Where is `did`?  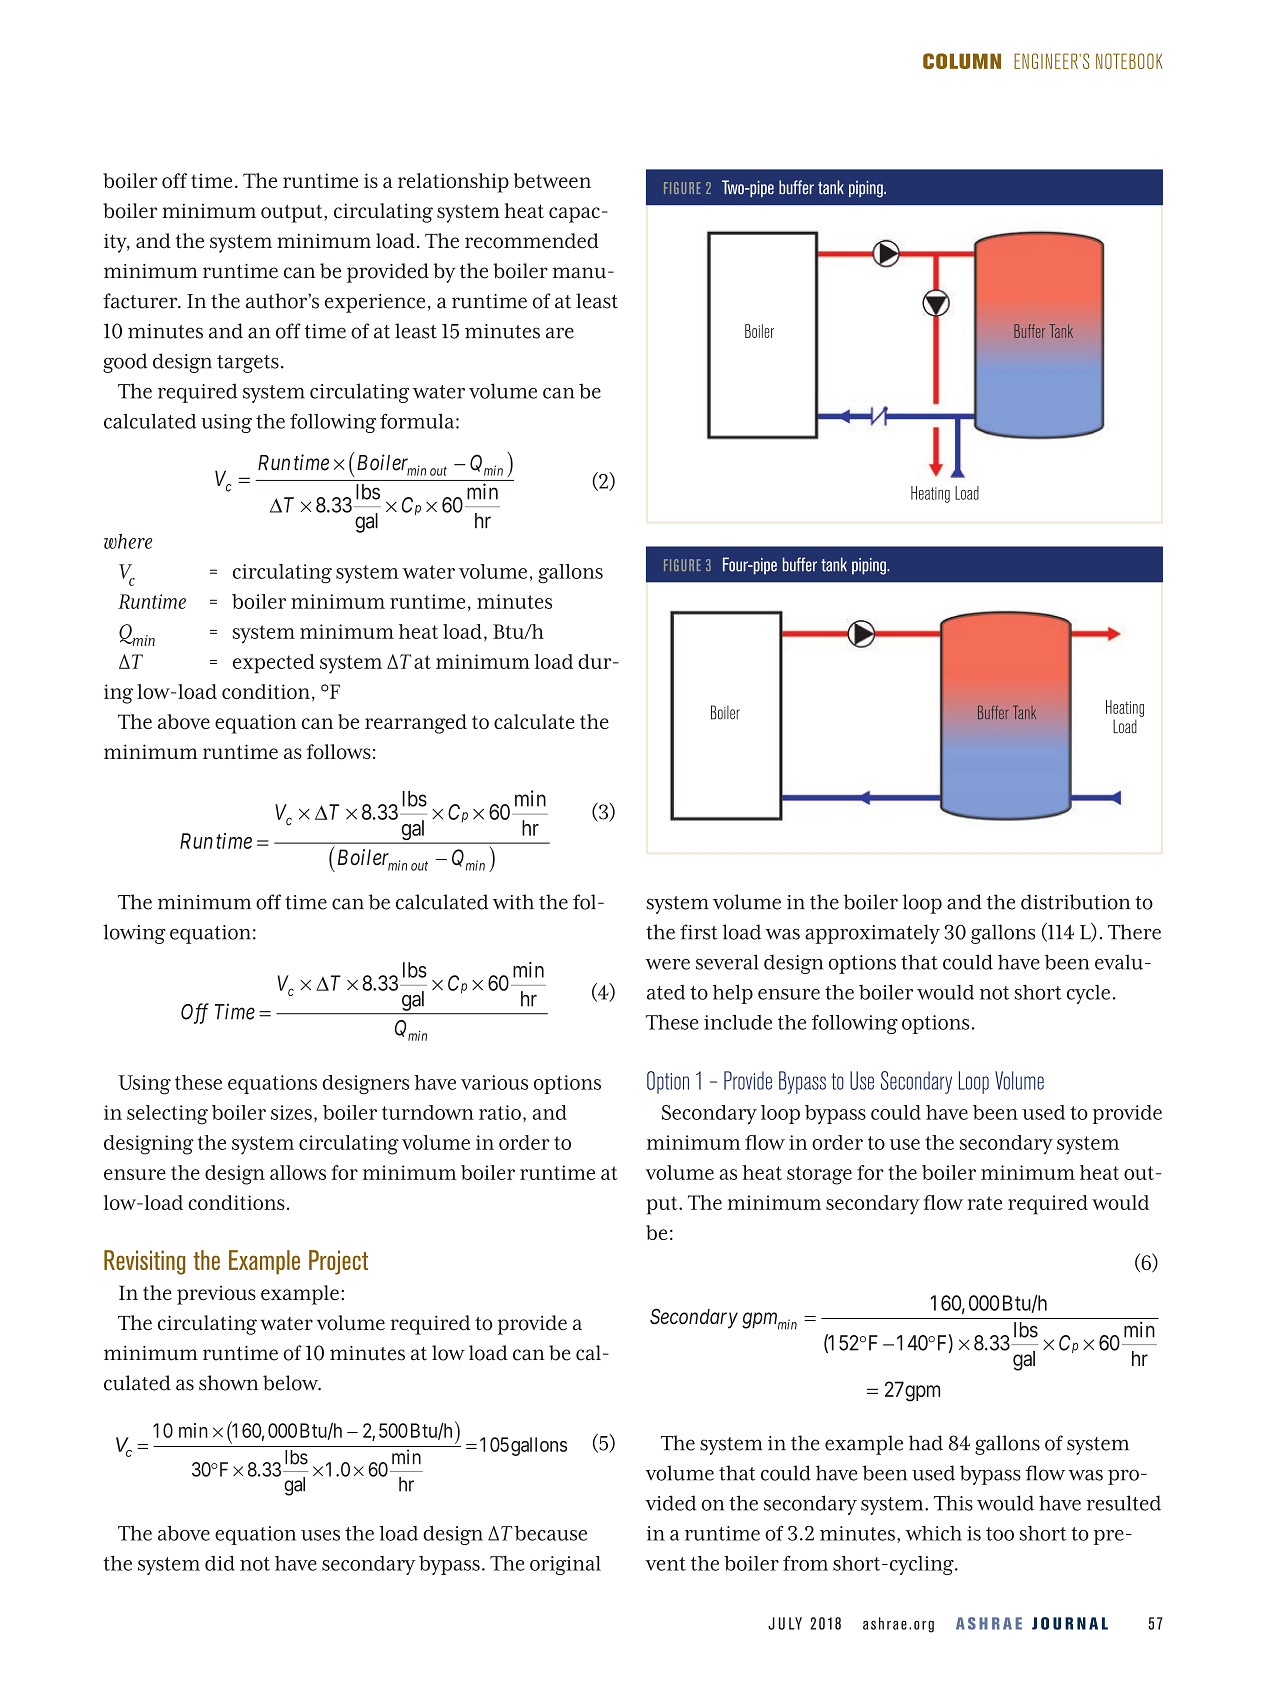 did is located at coordinates (220, 1563).
